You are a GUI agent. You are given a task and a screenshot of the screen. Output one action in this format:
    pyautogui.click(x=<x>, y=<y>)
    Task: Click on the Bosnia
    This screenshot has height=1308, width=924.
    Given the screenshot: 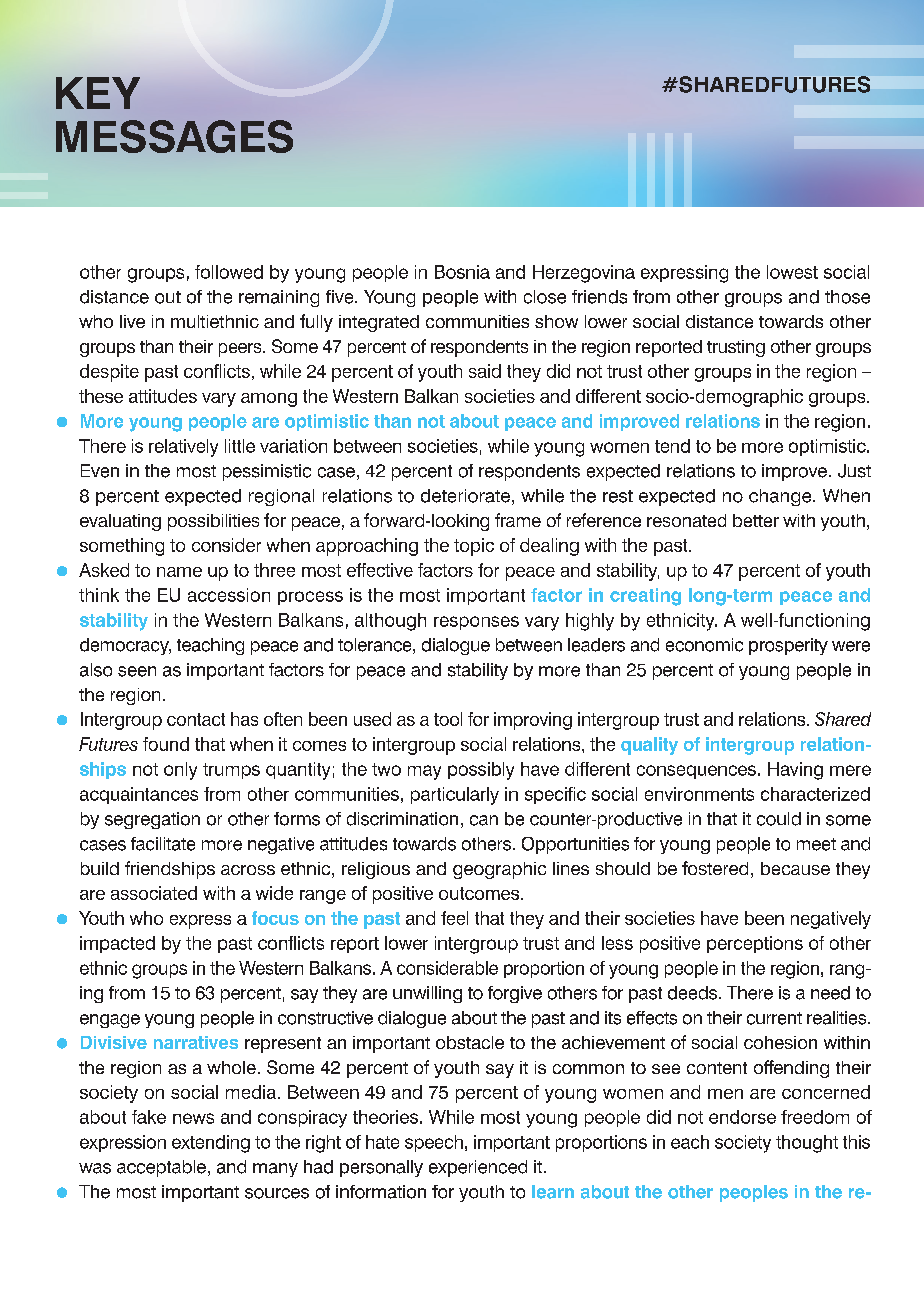 What is the action you would take?
    pyautogui.click(x=462, y=272)
